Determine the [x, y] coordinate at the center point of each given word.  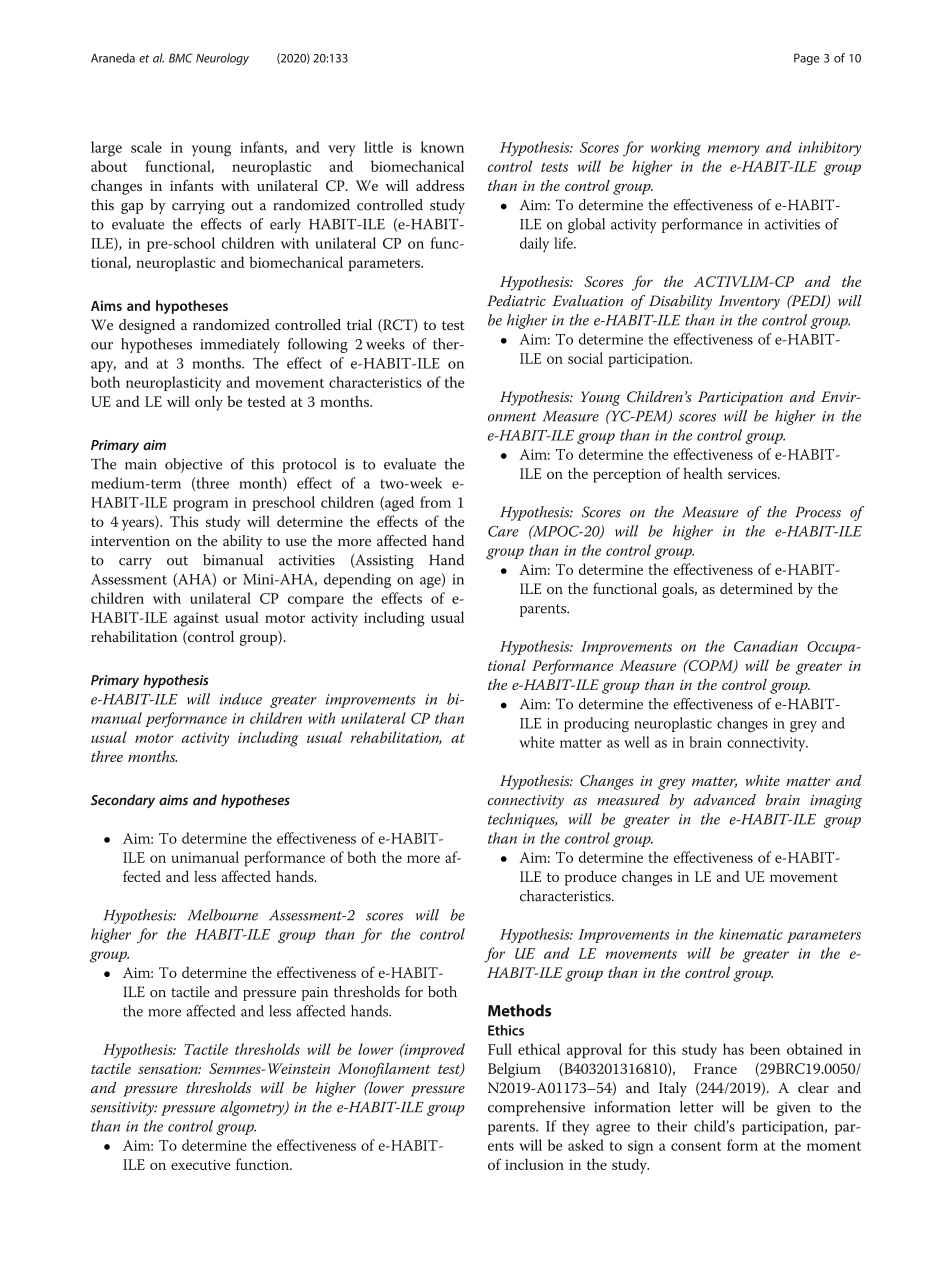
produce [591, 878]
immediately [240, 345]
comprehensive [536, 1108]
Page [807, 59]
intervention [130, 541]
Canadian [766, 646]
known [442, 147]
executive [200, 1164]
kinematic [751, 934]
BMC [181, 58]
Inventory [749, 302]
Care [503, 531]
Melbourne [223, 915]
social [585, 358]
